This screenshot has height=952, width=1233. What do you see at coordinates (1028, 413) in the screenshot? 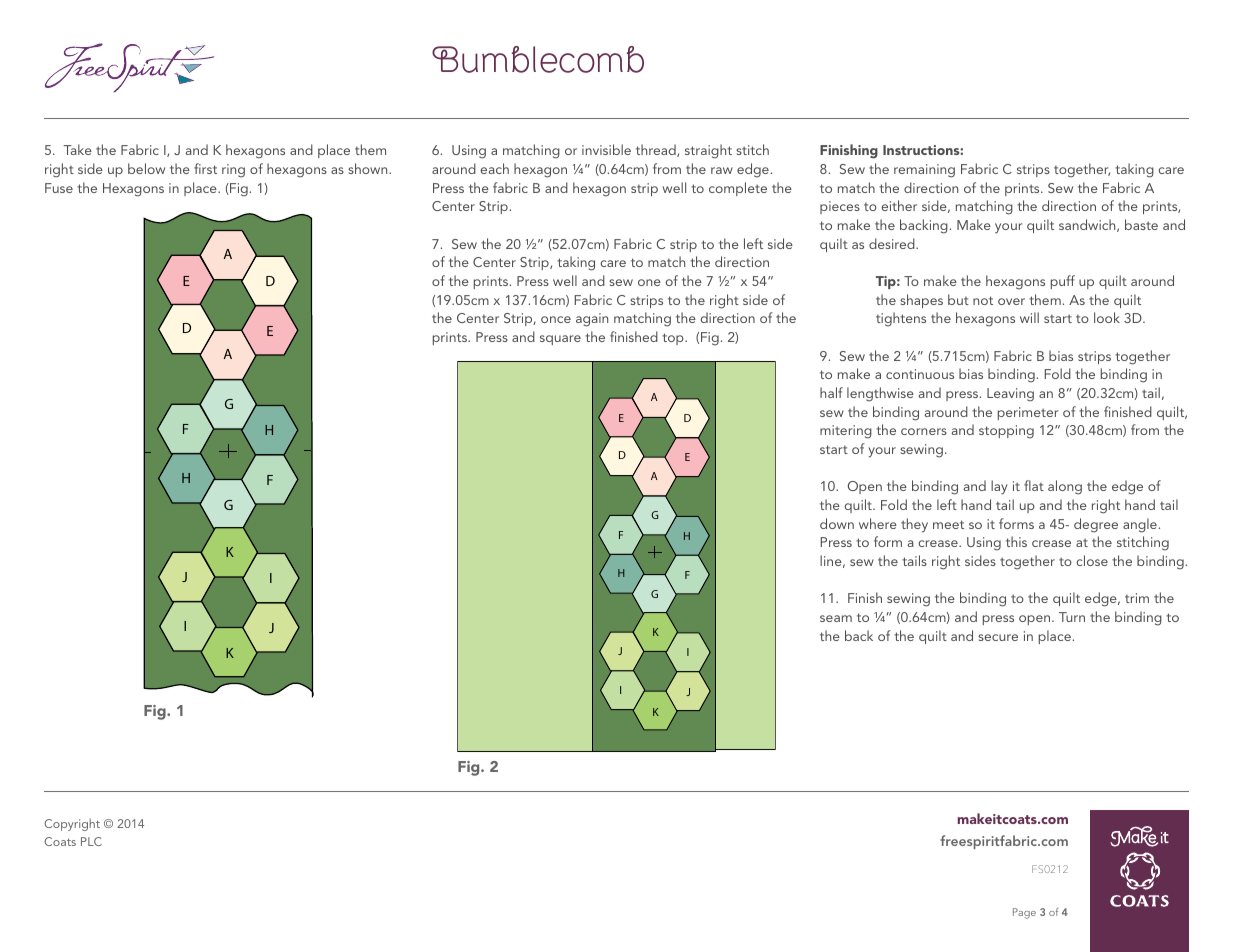
I see `perimeter` at bounding box center [1028, 413].
